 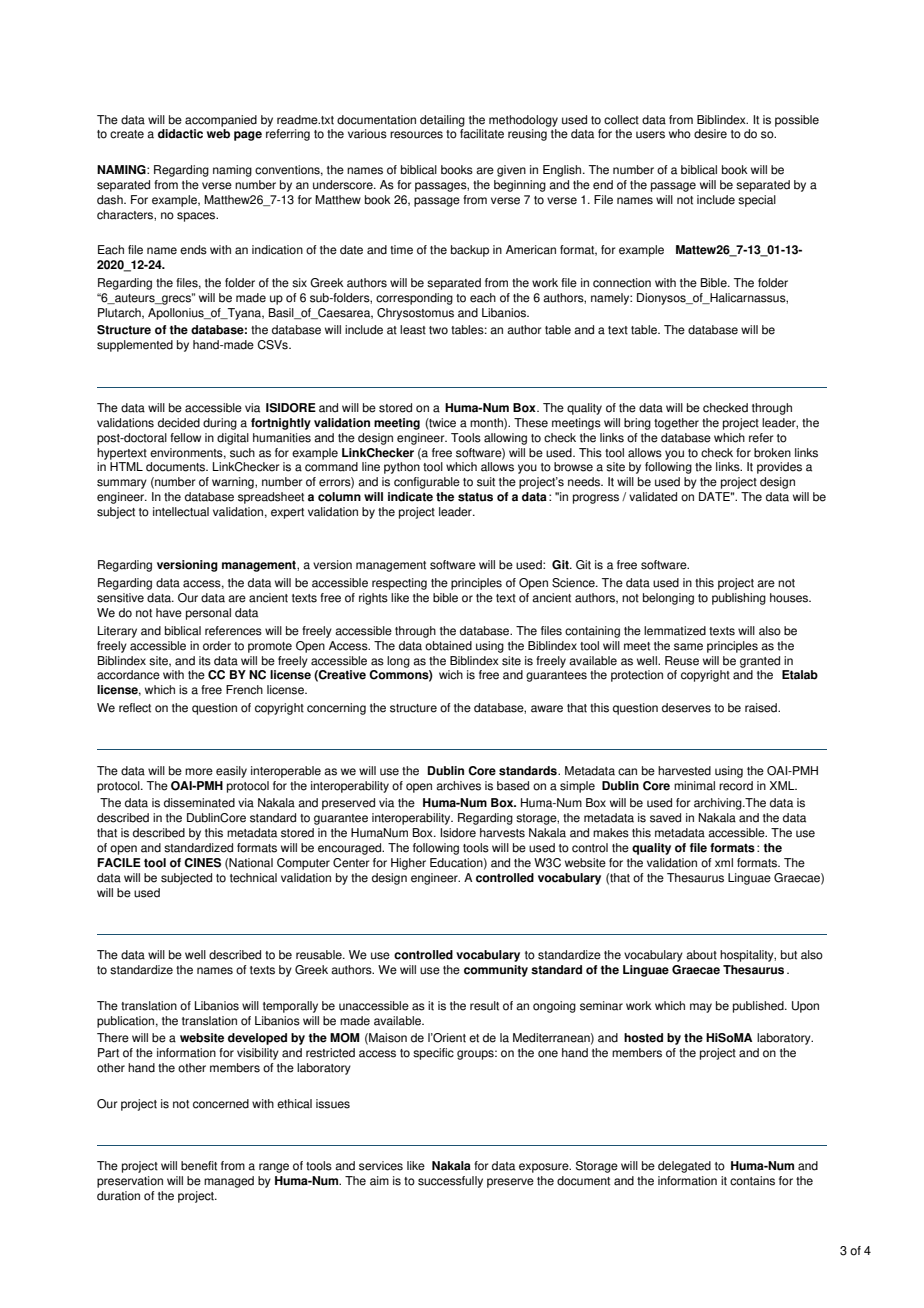 I want to click on archives, so click(x=458, y=786).
